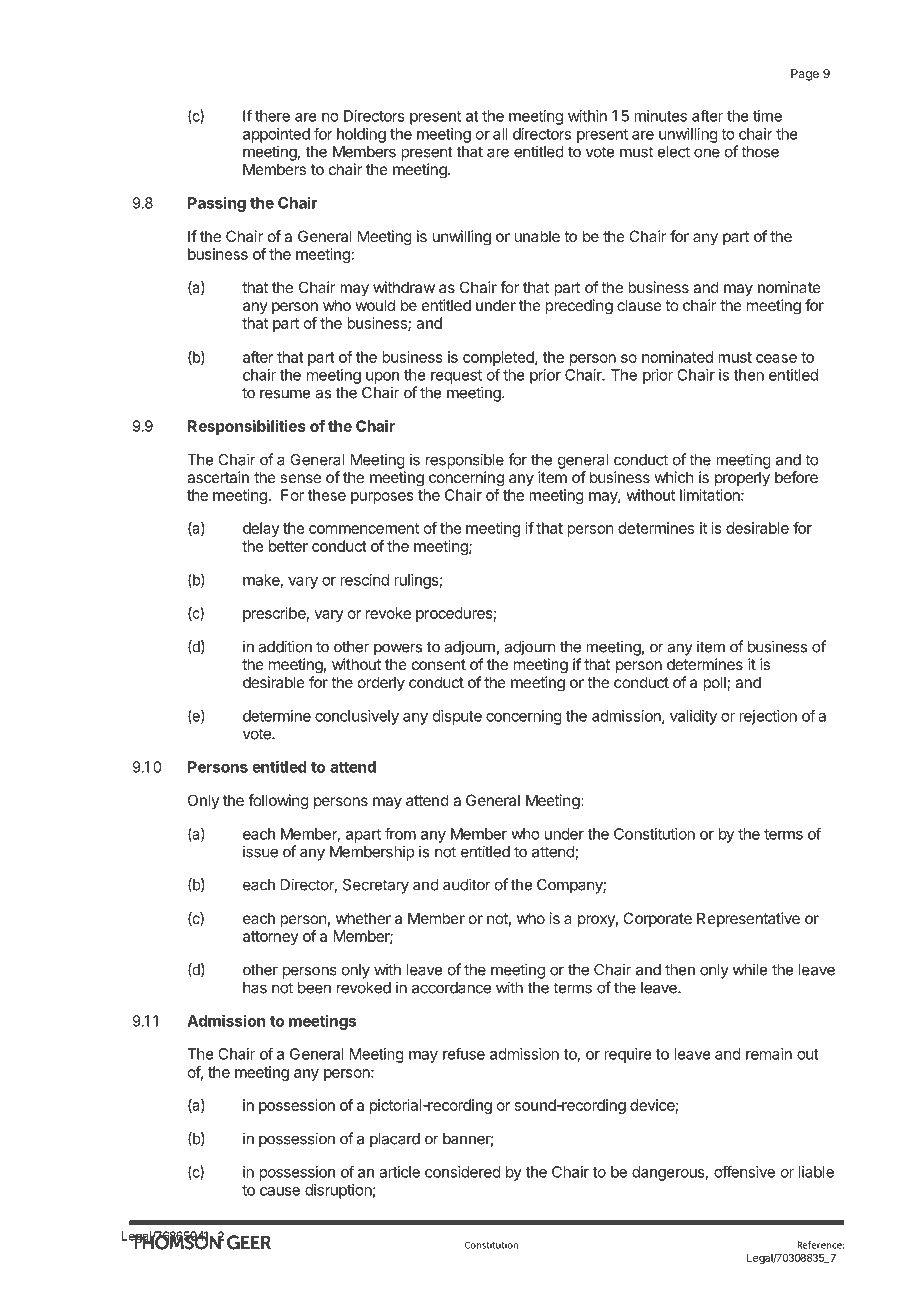  What do you see at coordinates (463, 1172) in the document?
I see `considered` at bounding box center [463, 1172].
